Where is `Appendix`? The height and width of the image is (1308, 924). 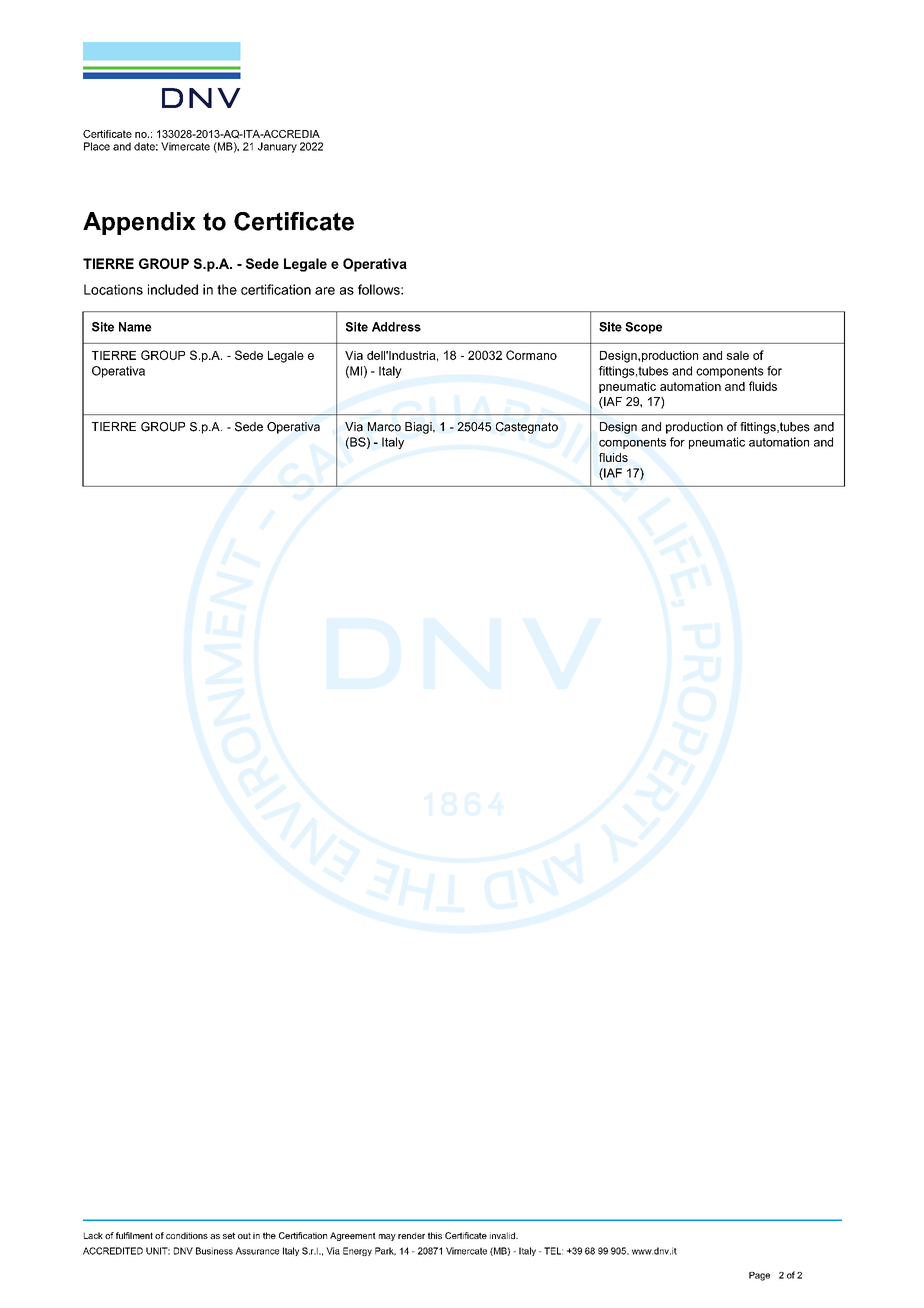 Appendix is located at coordinates (139, 223).
